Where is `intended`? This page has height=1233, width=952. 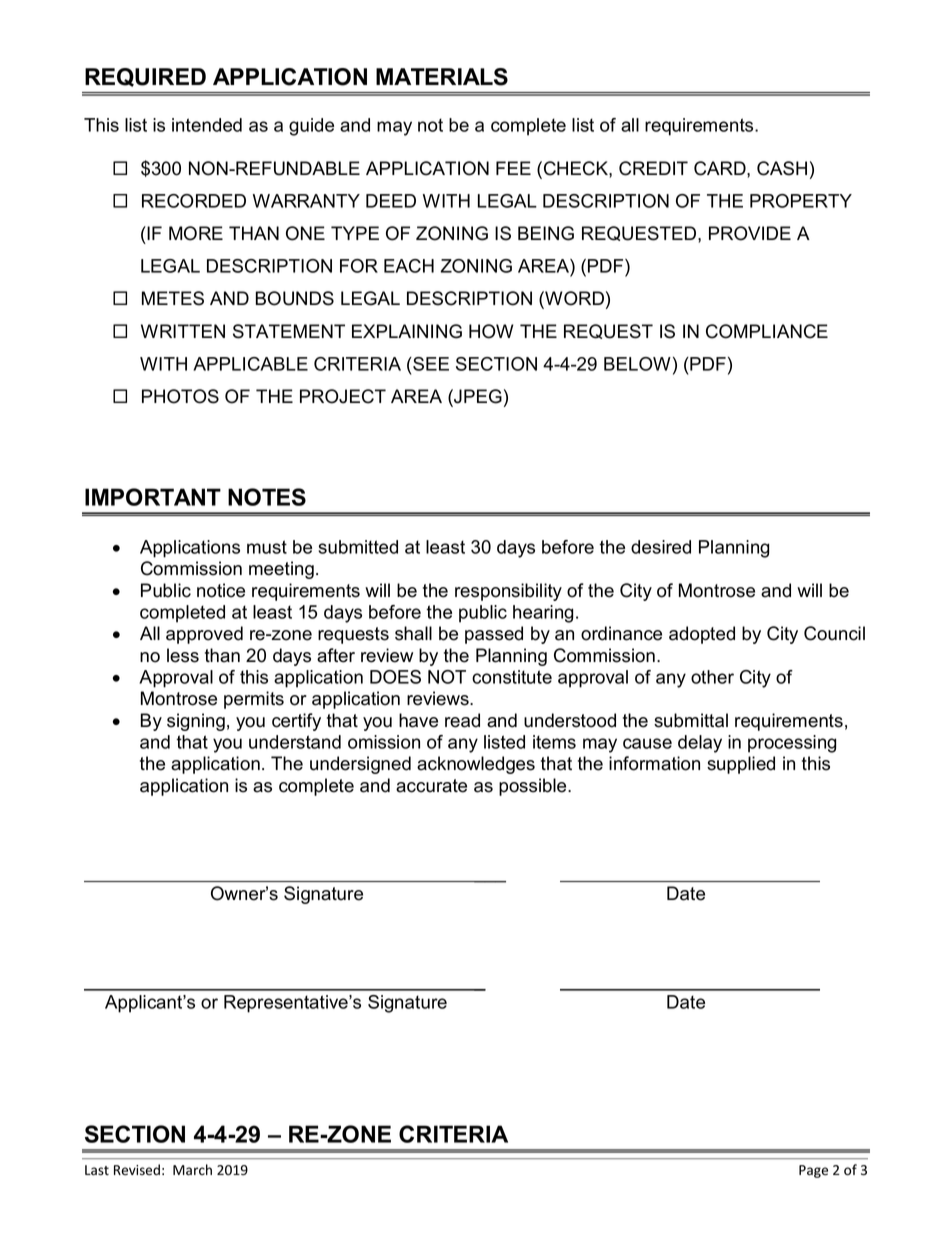 intended is located at coordinates (207, 125).
